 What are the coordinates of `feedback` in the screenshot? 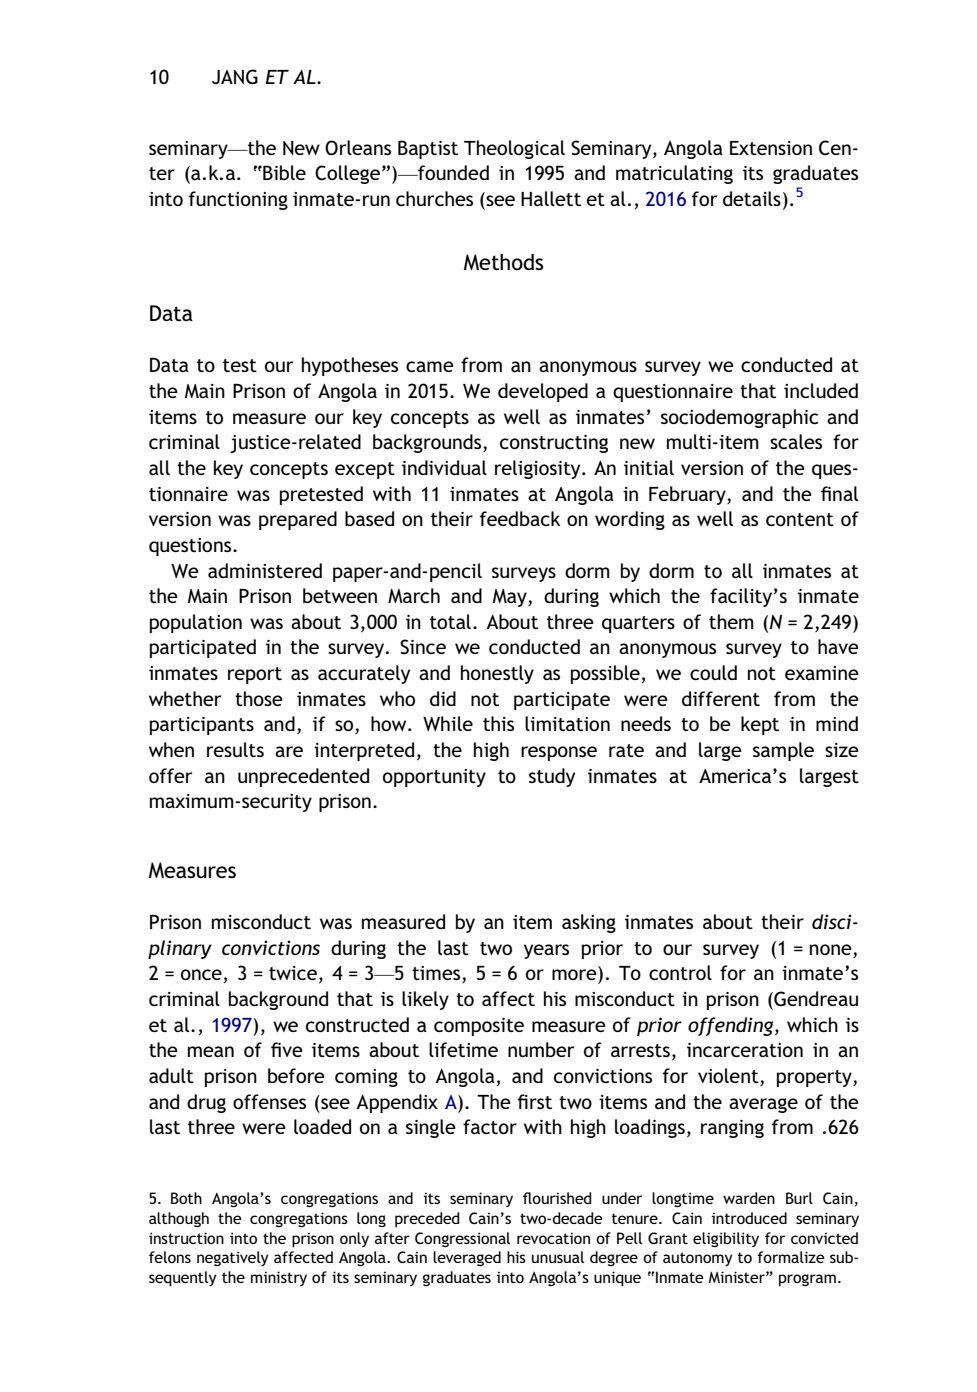 It's located at (520, 518).
